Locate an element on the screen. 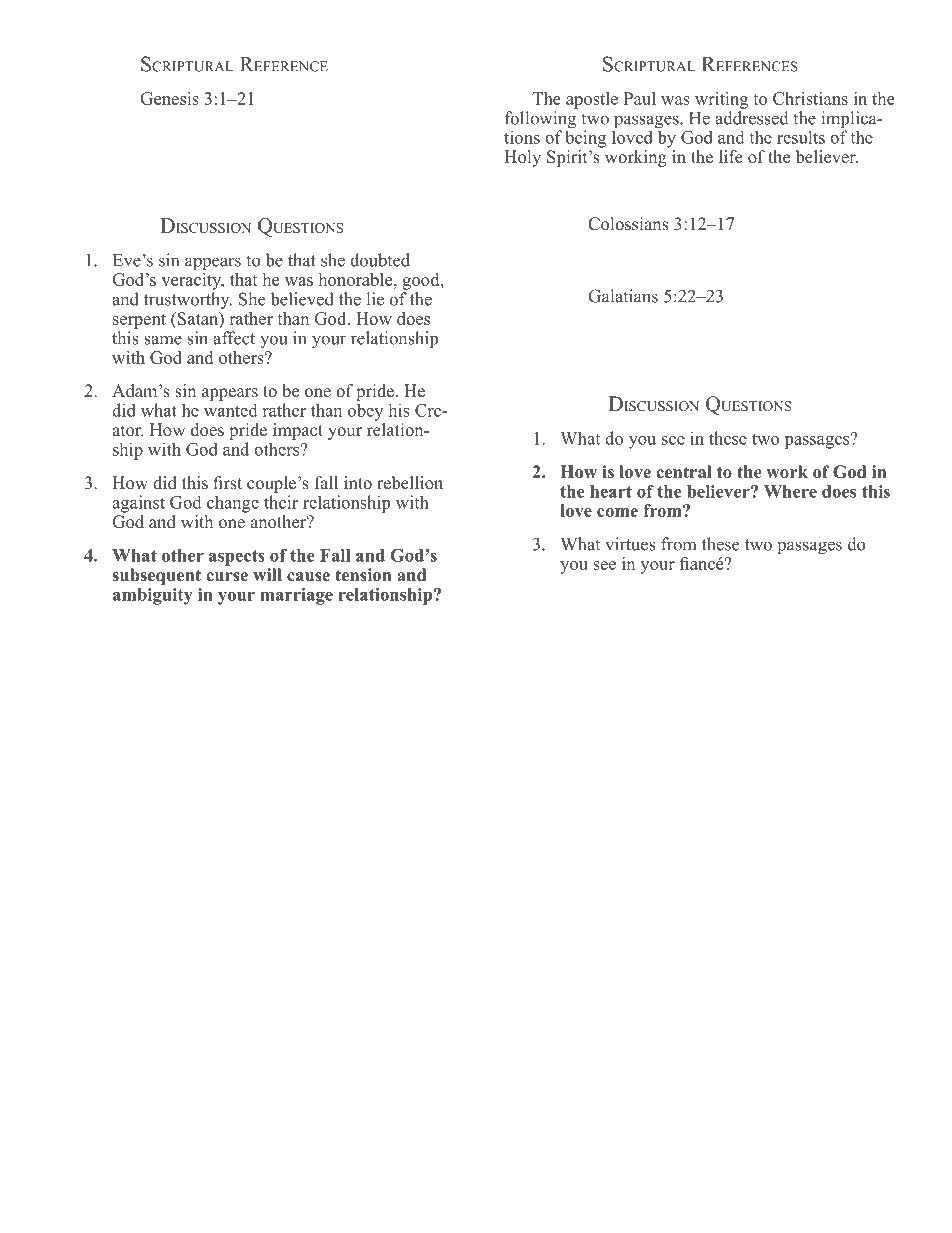 The height and width of the screenshot is (1233, 952). Holy is located at coordinates (522, 158).
